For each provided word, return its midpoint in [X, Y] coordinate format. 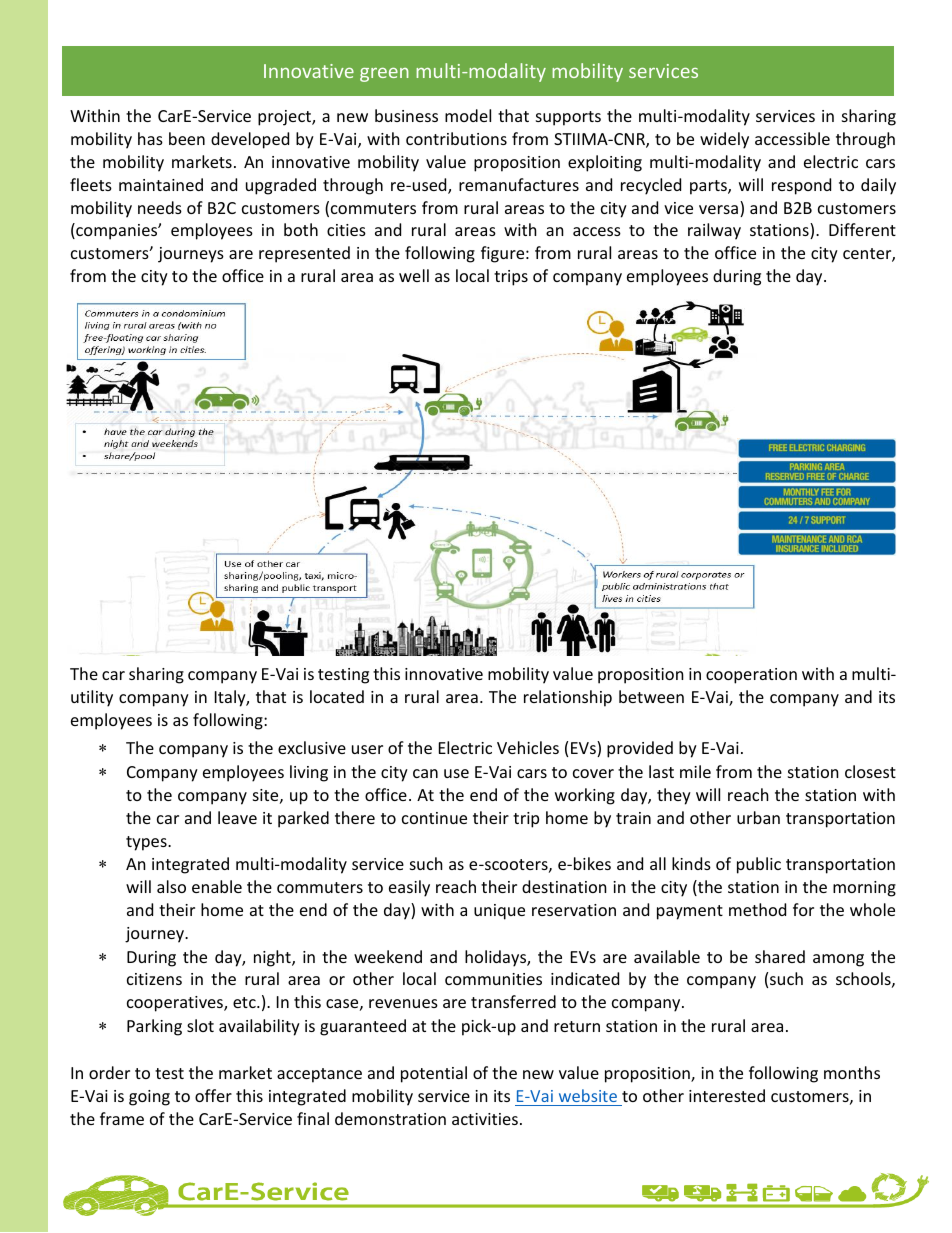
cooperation [751, 676]
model [468, 115]
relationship [568, 698]
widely [724, 140]
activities [485, 1119]
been [187, 138]
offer [213, 1095]
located [337, 696]
